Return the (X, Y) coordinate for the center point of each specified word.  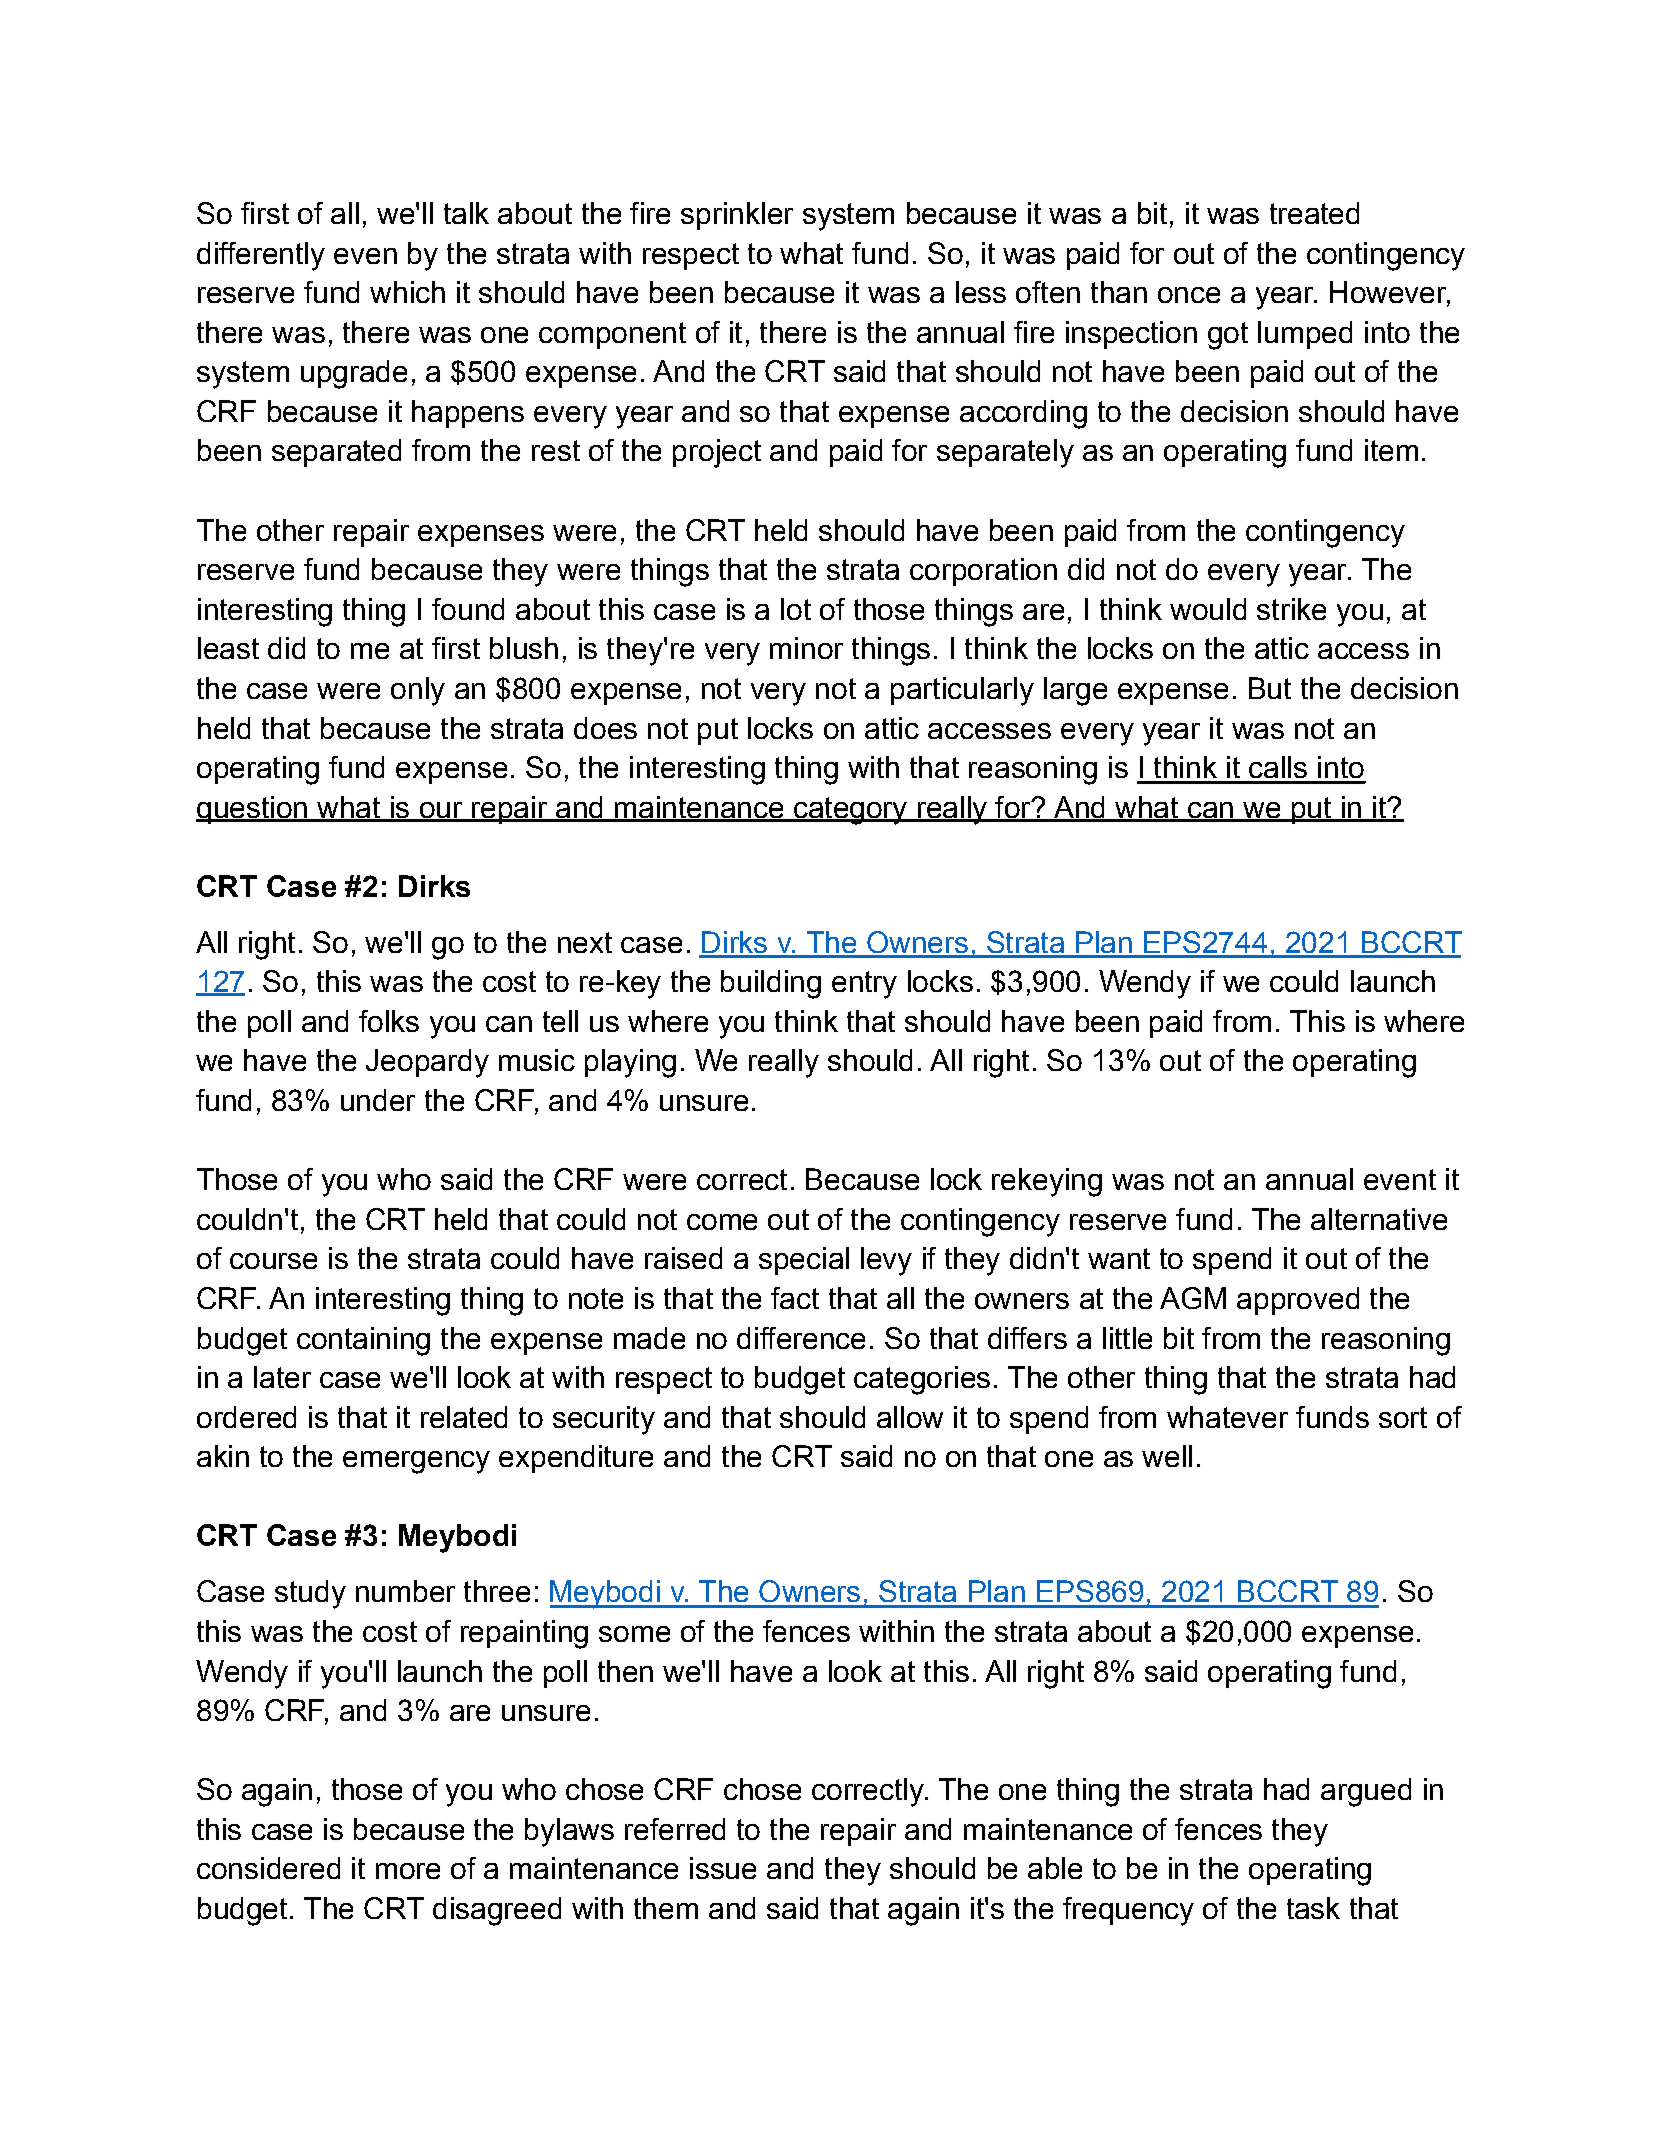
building (771, 984)
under (378, 1100)
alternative (1379, 1219)
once (1189, 295)
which (407, 292)
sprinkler (737, 216)
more (408, 1871)
